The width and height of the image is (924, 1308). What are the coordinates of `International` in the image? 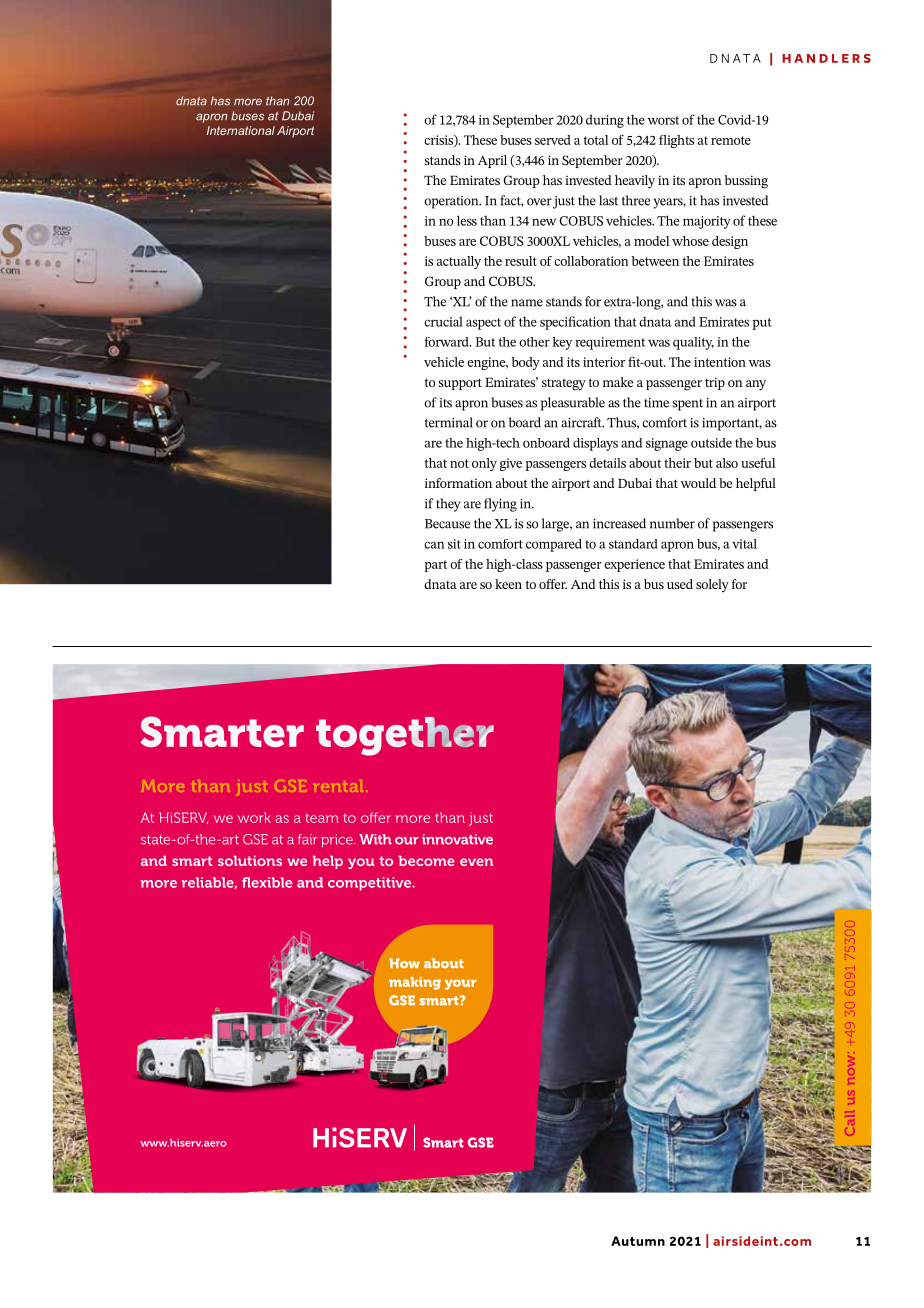 It's located at (241, 130).
